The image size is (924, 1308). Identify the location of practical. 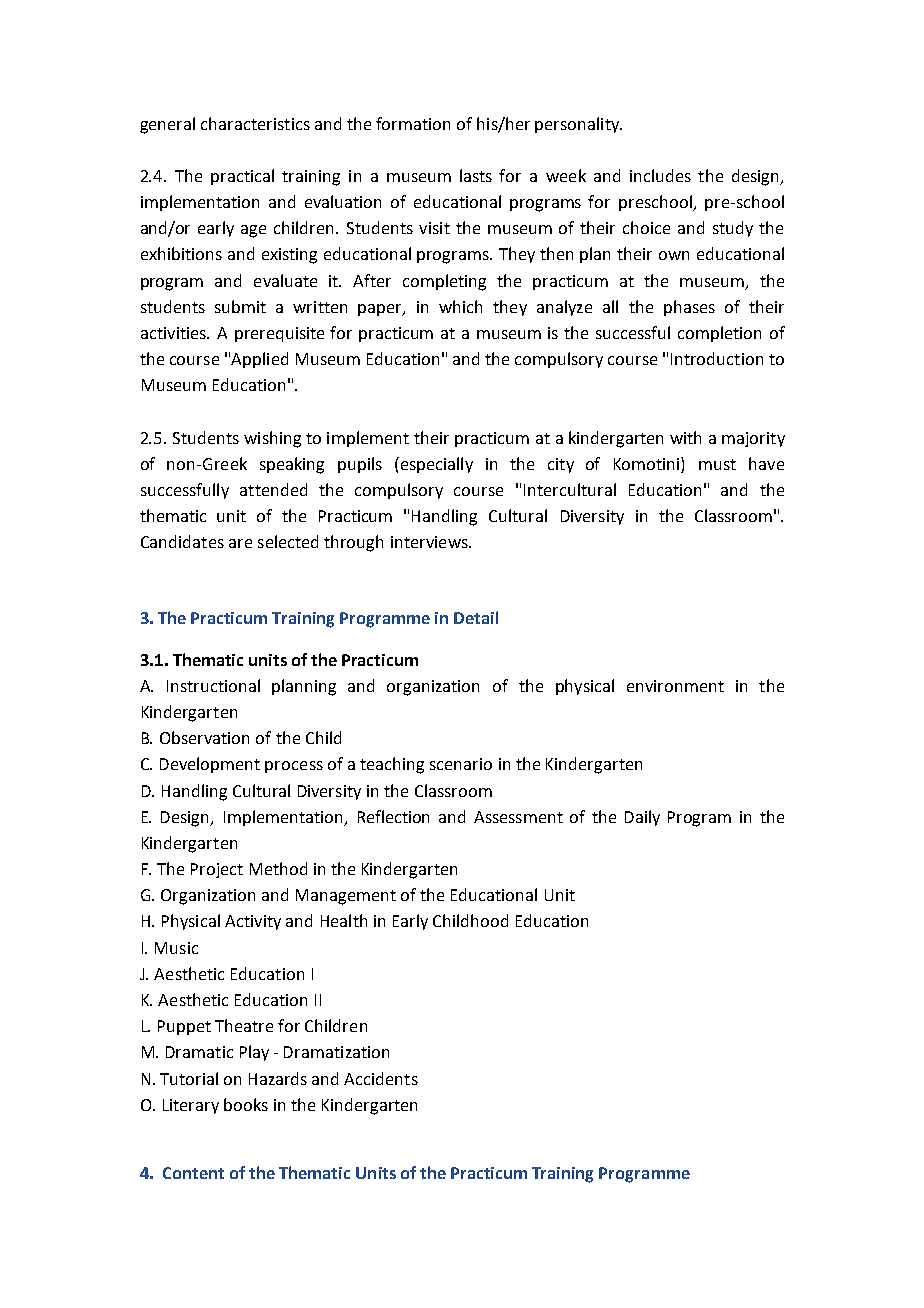
(242, 177).
